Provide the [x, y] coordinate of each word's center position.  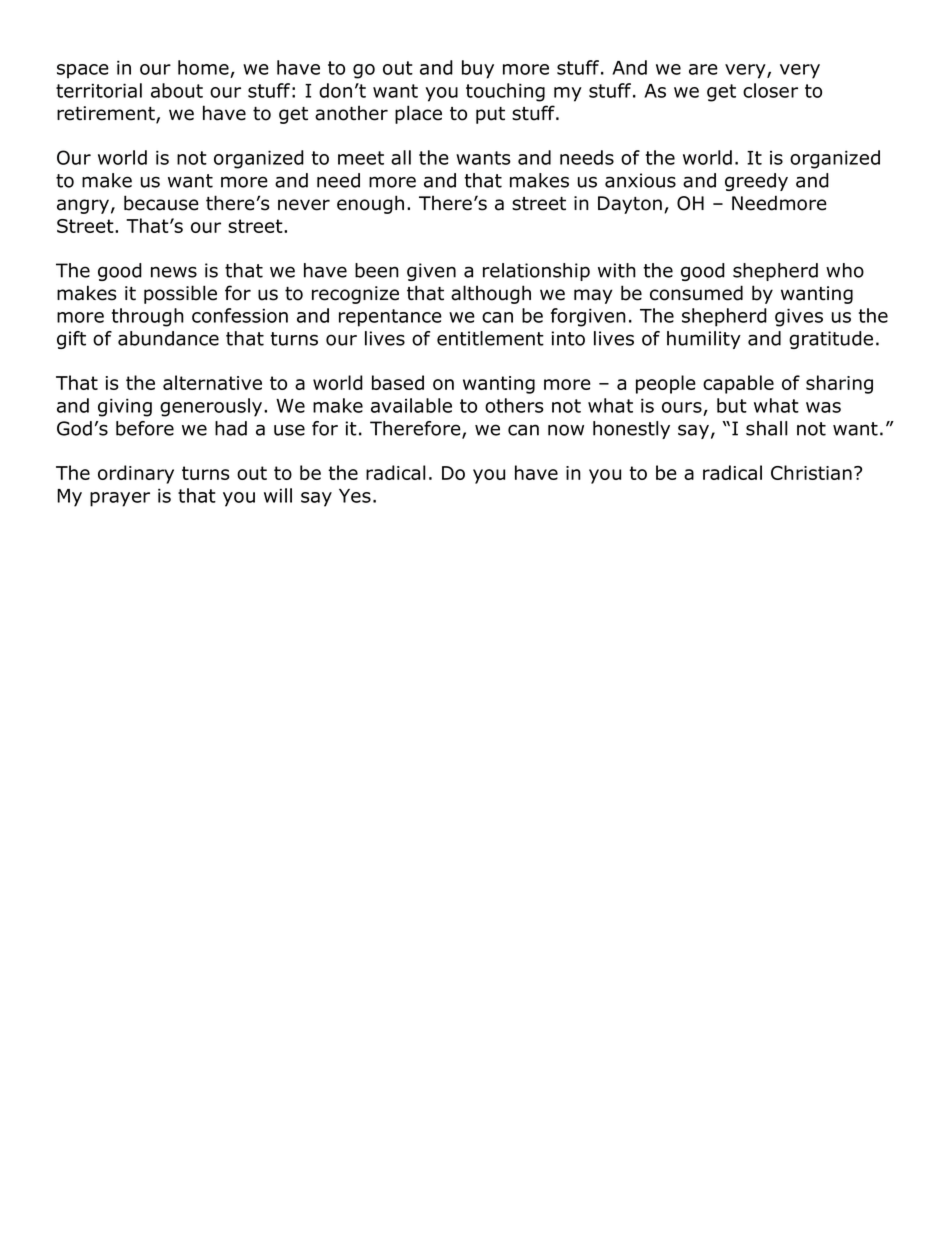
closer [770, 90]
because [161, 203]
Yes [355, 496]
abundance [168, 338]
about [177, 90]
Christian [811, 472]
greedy [756, 182]
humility [704, 340]
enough [370, 204]
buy [478, 69]
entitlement [490, 338]
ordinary [136, 474]
